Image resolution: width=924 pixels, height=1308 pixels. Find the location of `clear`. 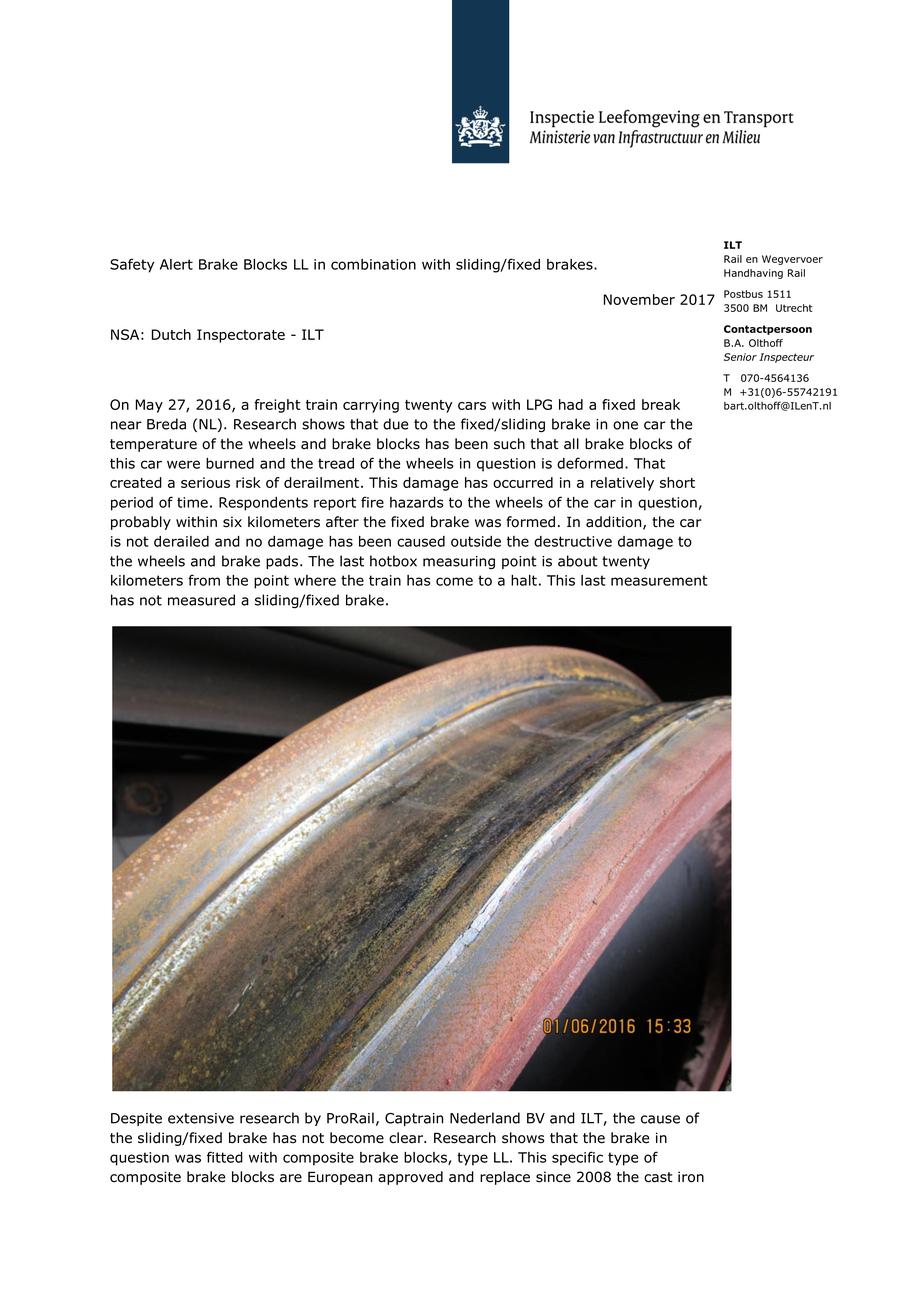

clear is located at coordinates (407, 1138).
